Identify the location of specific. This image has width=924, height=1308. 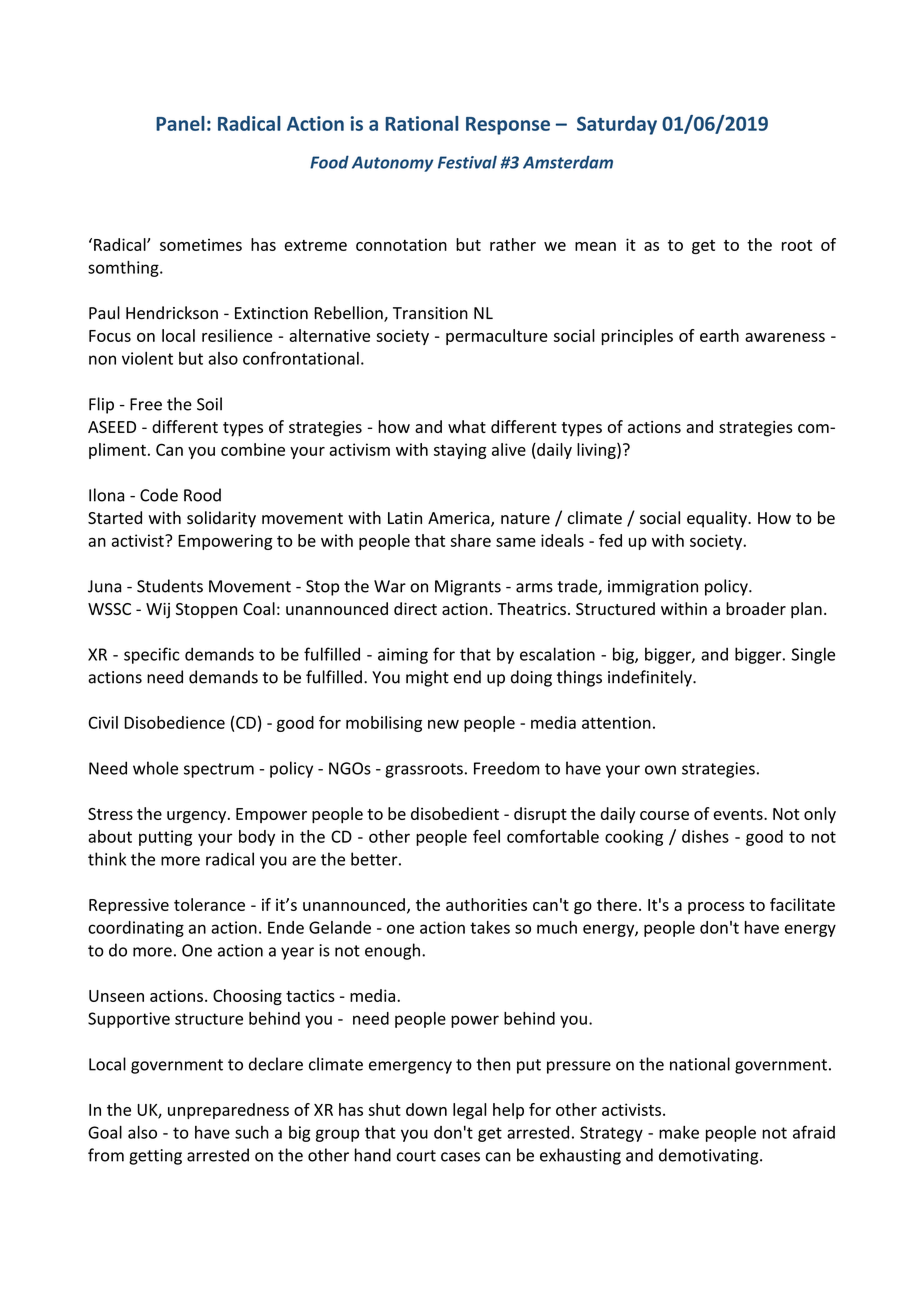
(151, 655).
